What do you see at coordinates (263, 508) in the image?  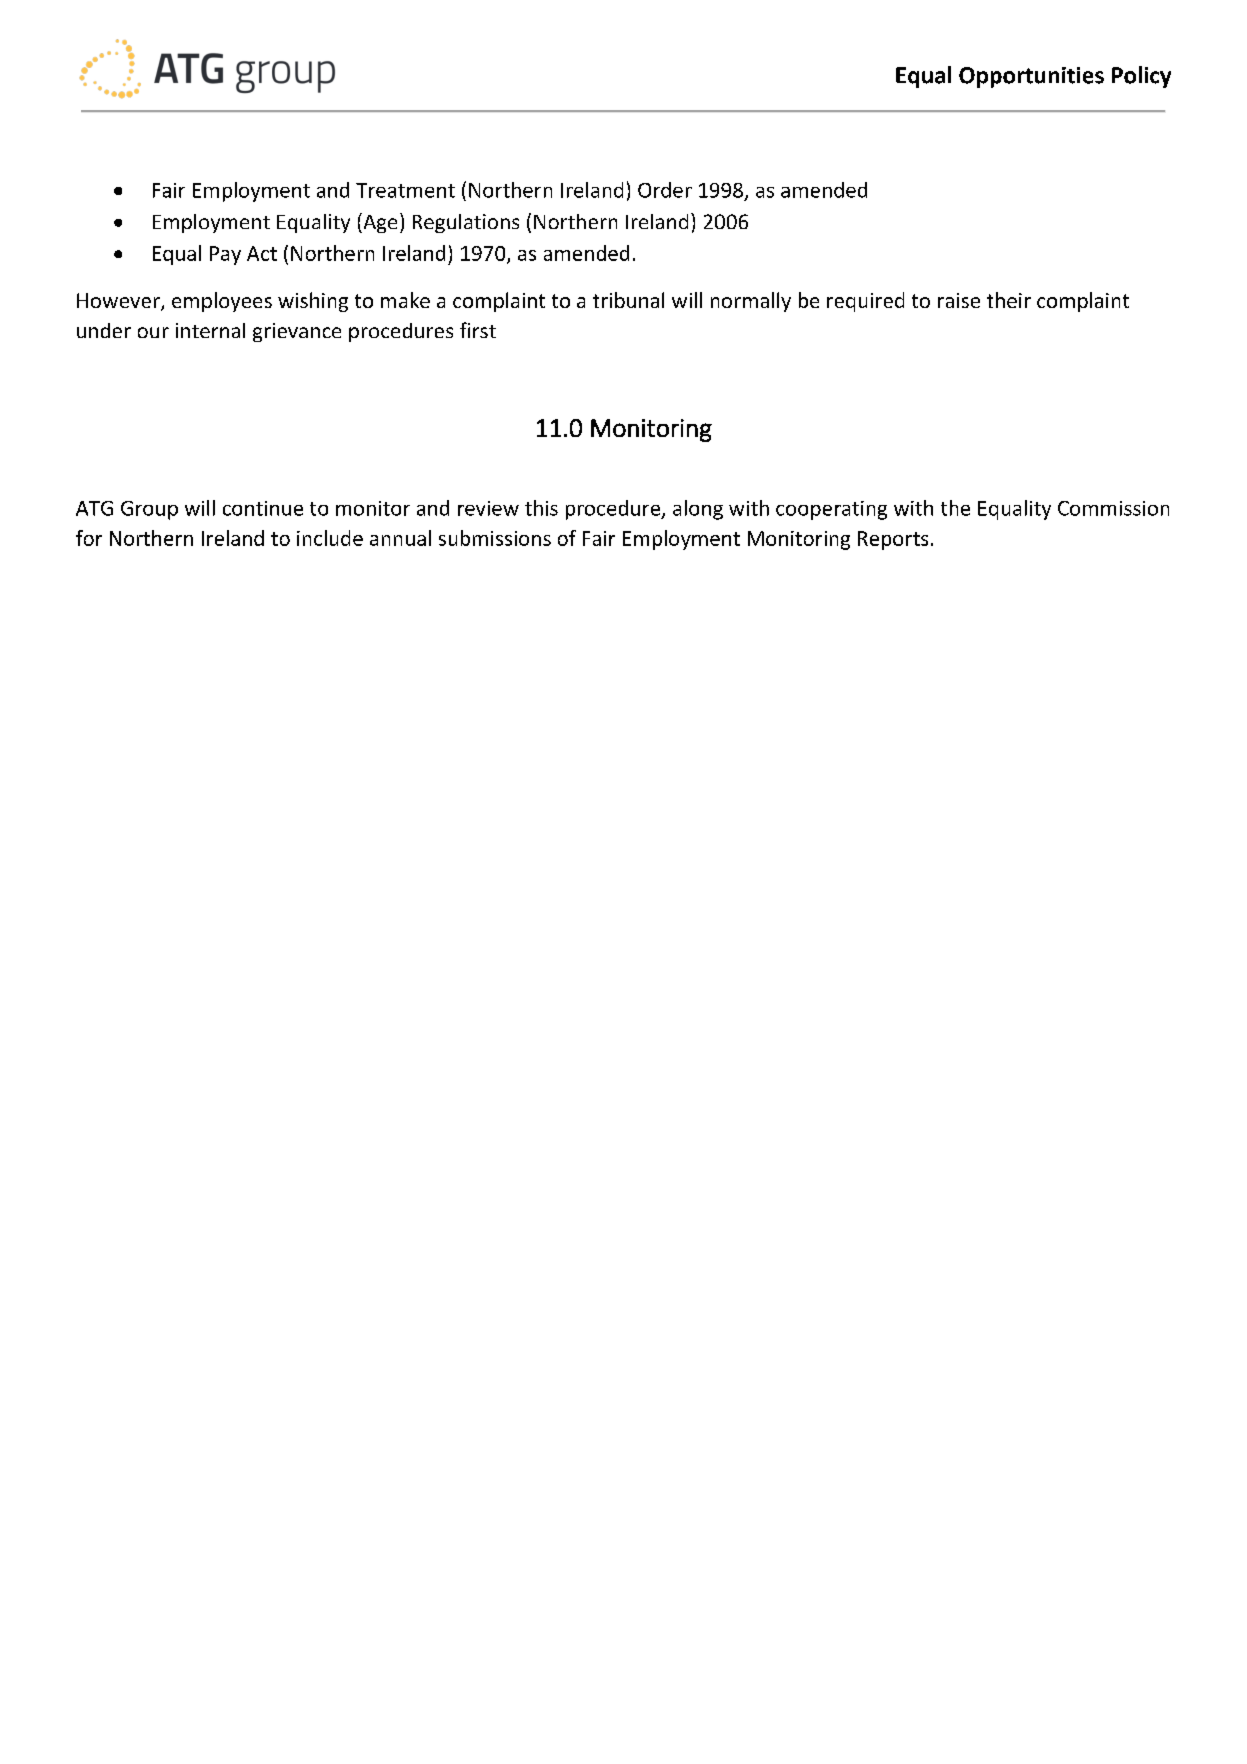 I see `continue` at bounding box center [263, 508].
